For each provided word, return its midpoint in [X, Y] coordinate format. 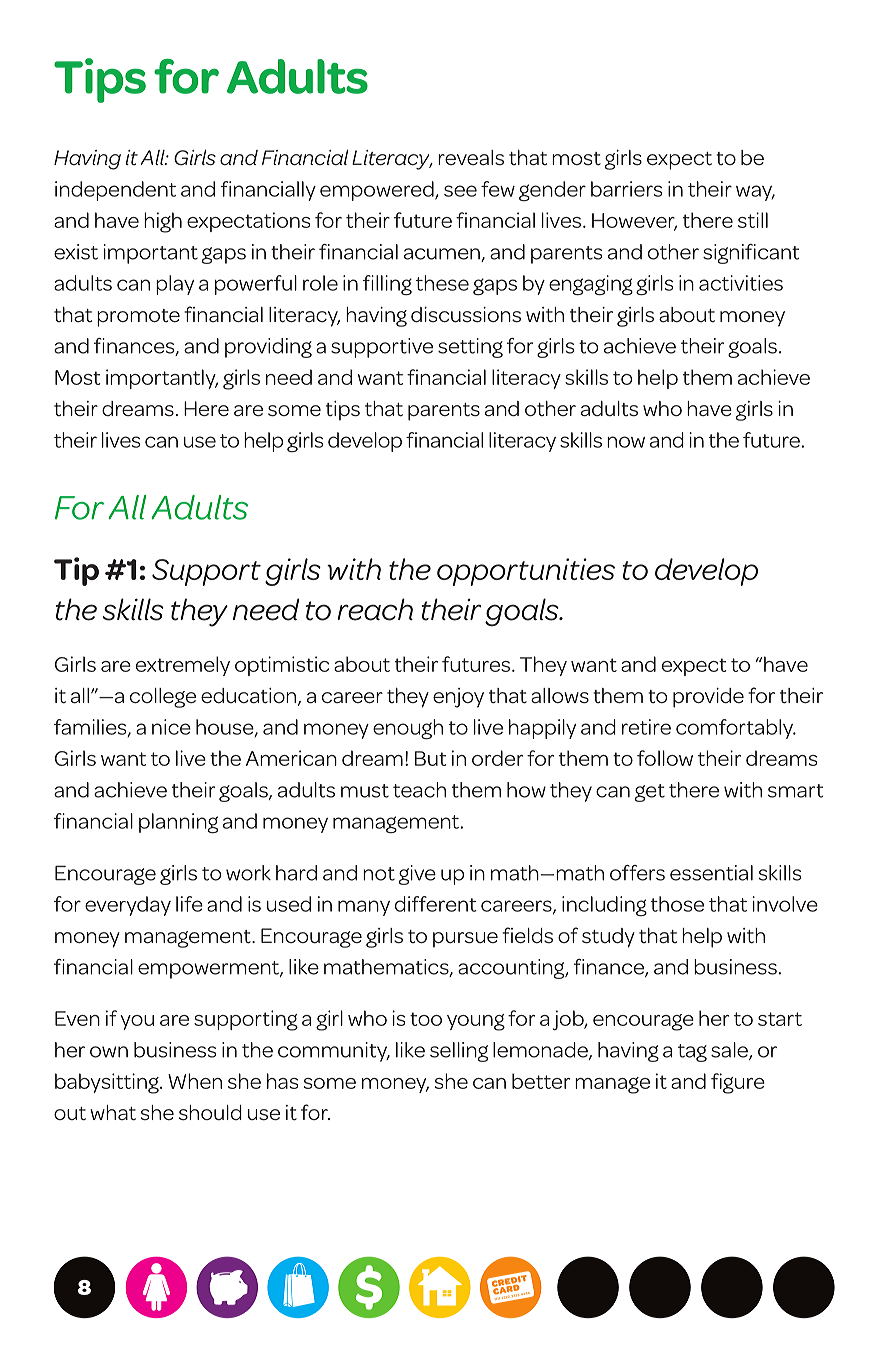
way [755, 193]
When [195, 1081]
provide [708, 698]
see [460, 191]
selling [459, 1052]
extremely [183, 666]
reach [375, 609]
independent [115, 191]
